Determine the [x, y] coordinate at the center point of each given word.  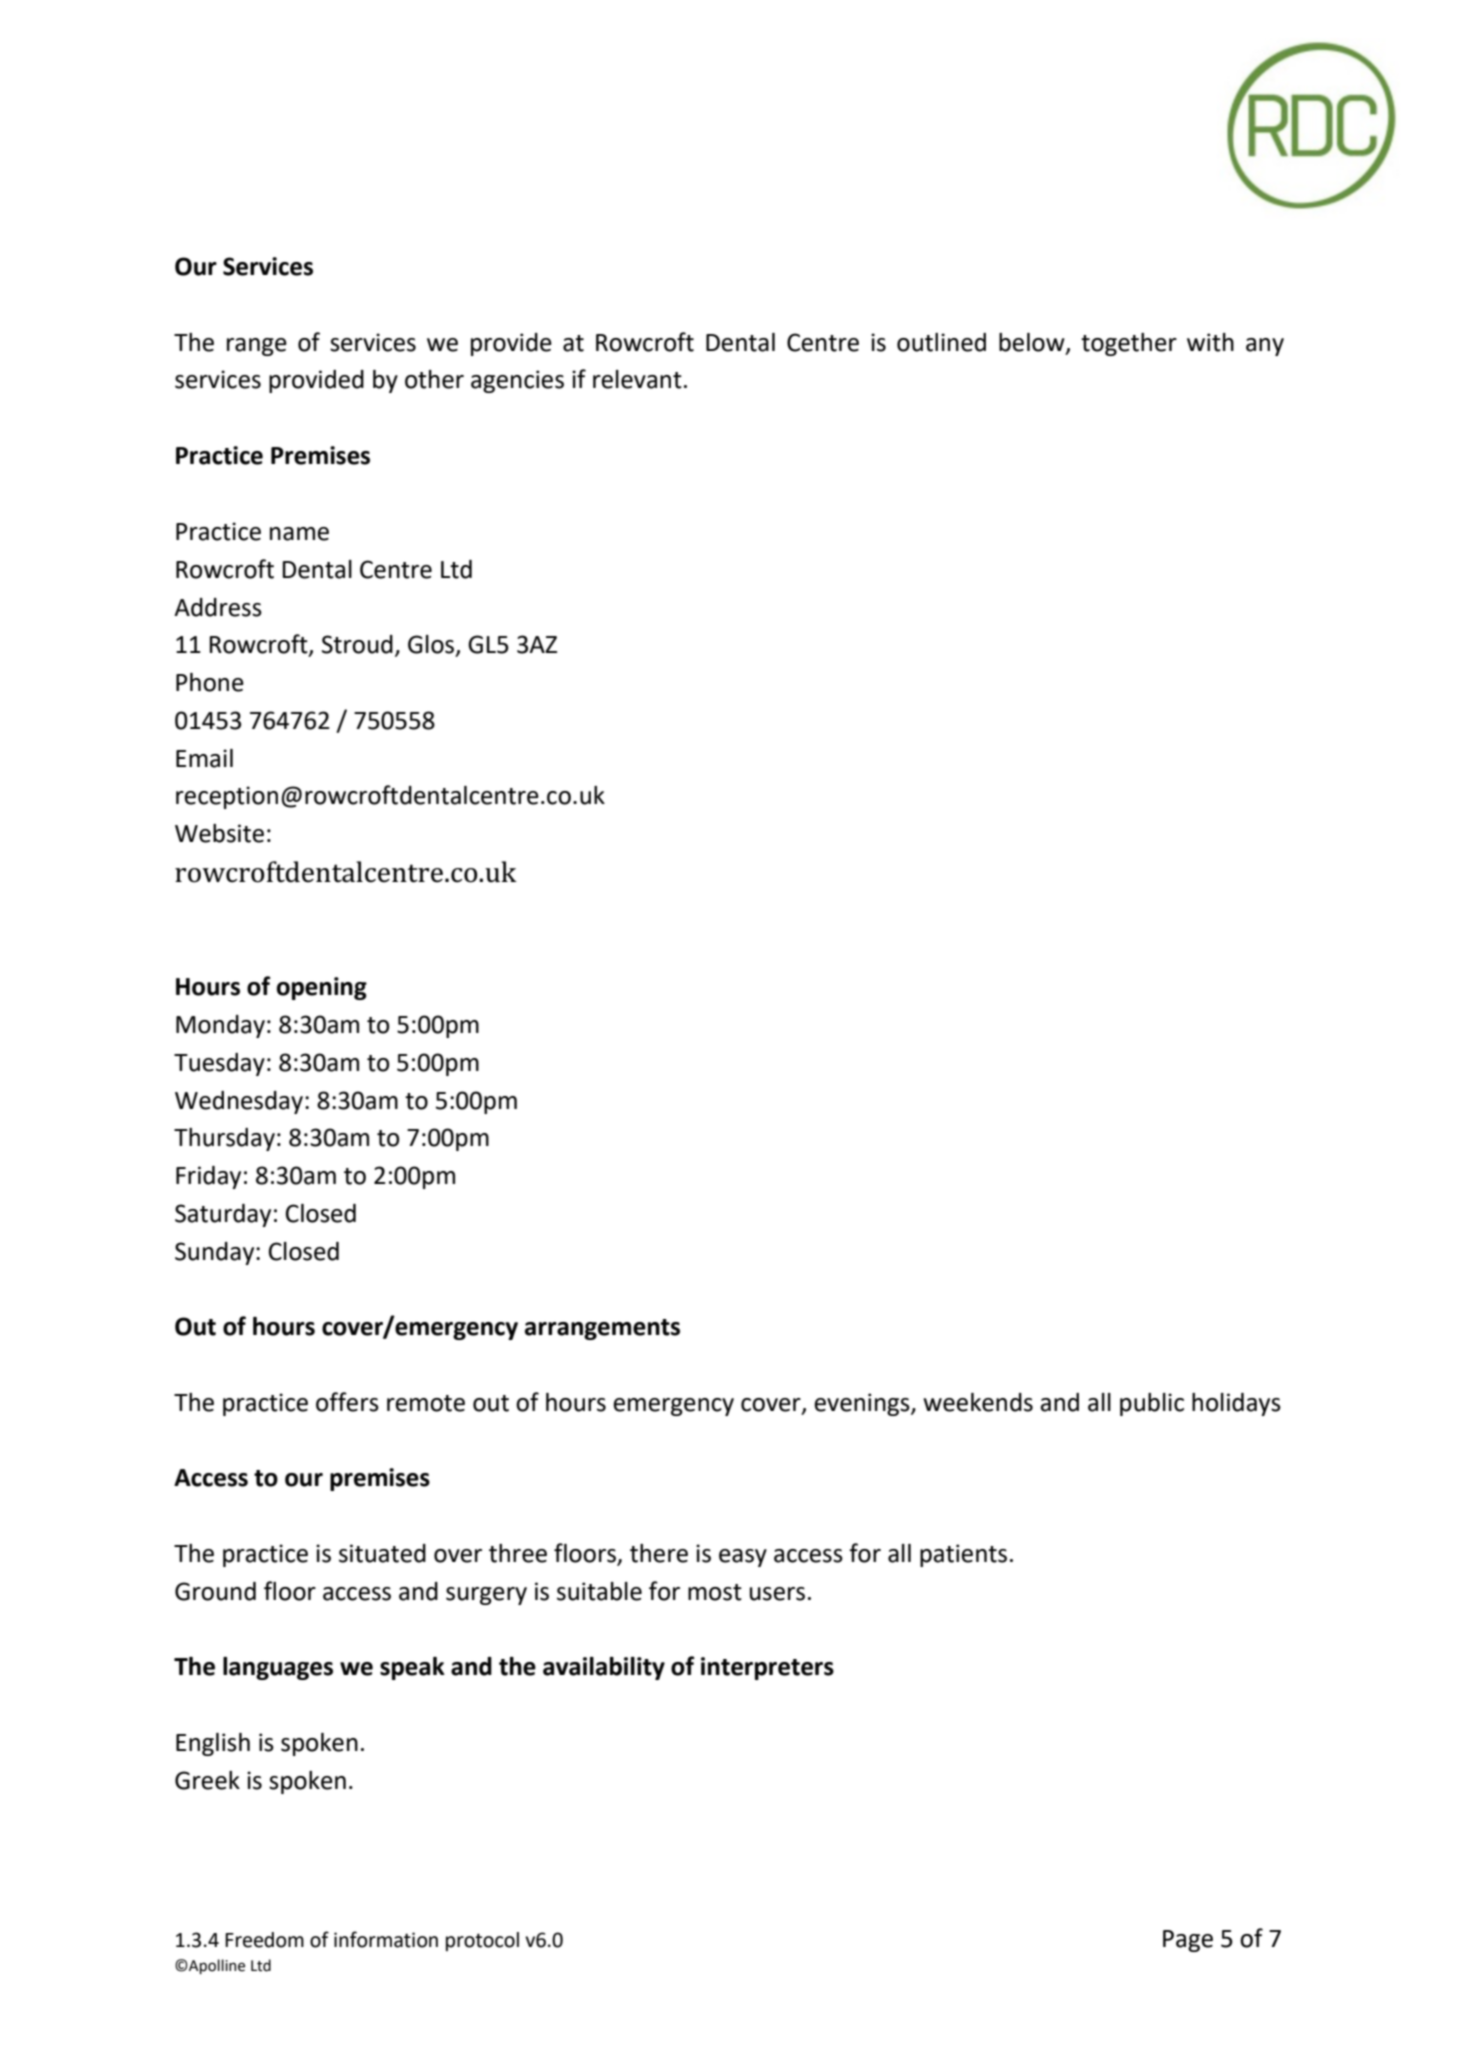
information [386, 1939]
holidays [1236, 1404]
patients [963, 1555]
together [1129, 344]
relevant [637, 379]
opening [322, 988]
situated [382, 1553]
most [715, 1592]
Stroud [357, 644]
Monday [220, 1026]
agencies [517, 381]
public [1152, 1404]
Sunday [216, 1253]
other [434, 379]
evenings [863, 1404]
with [1210, 342]
